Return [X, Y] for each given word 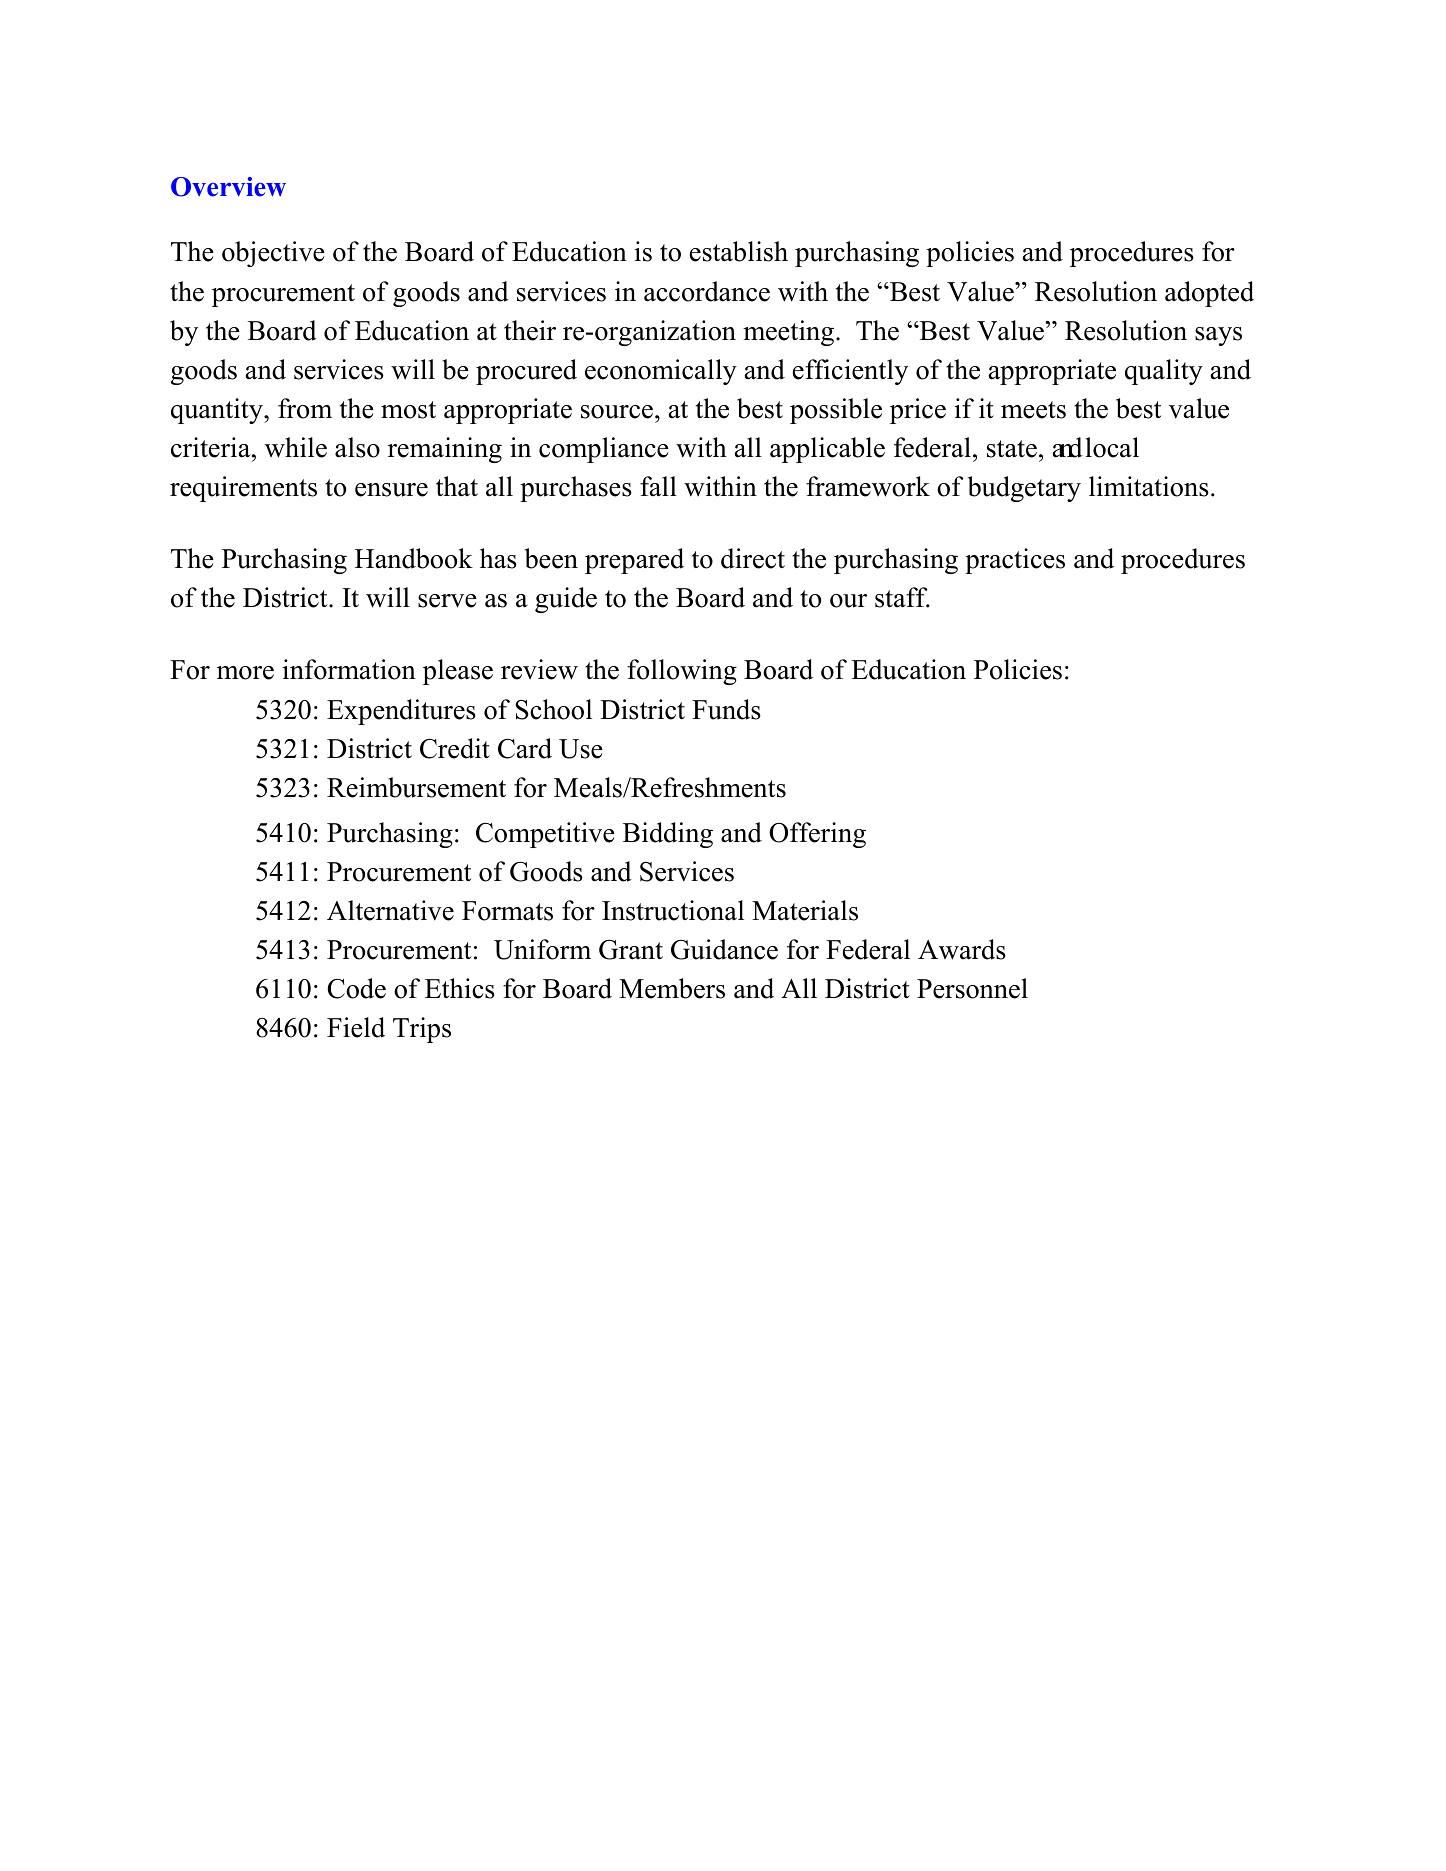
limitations [1149, 486]
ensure [391, 490]
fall [658, 486]
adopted [1209, 294]
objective [273, 254]
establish [739, 251]
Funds [726, 709]
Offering [817, 835]
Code [356, 988]
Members [672, 988]
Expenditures [401, 712]
